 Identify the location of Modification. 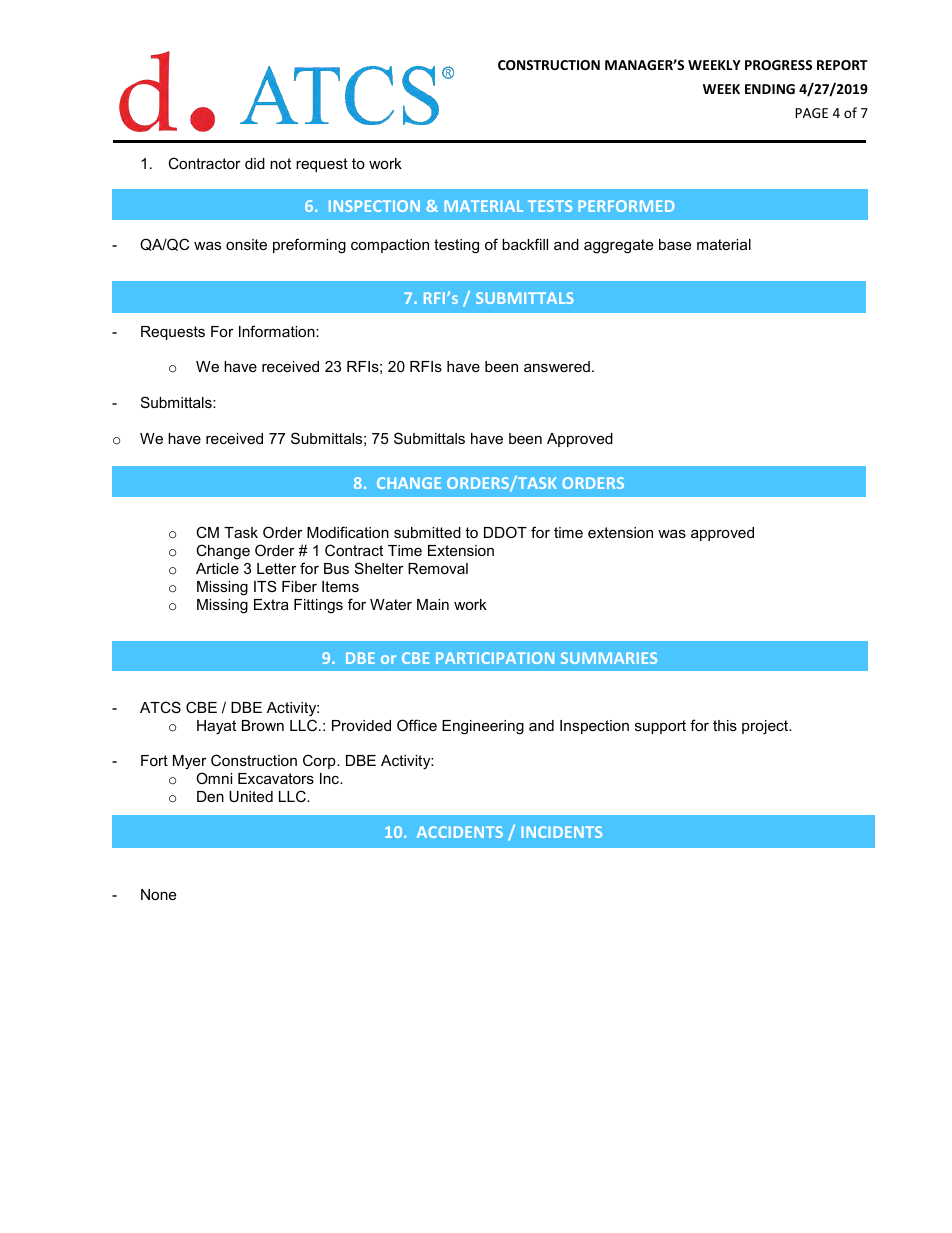
(348, 532).
